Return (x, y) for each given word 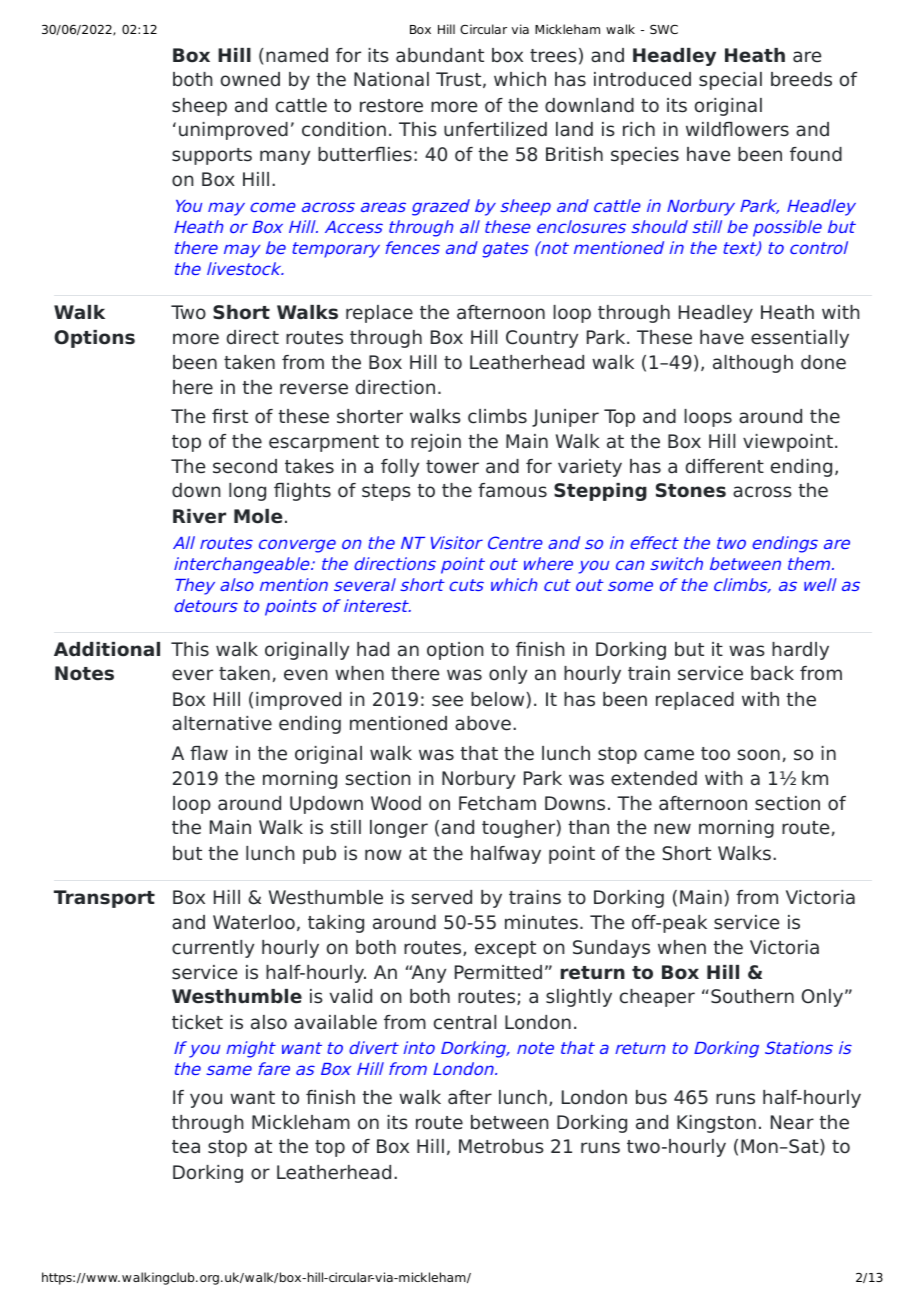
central (465, 1022)
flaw (209, 753)
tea (186, 1147)
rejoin (436, 443)
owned (250, 79)
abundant (440, 55)
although (753, 364)
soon (758, 755)
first (230, 416)
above (483, 723)
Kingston (716, 1124)
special (730, 81)
